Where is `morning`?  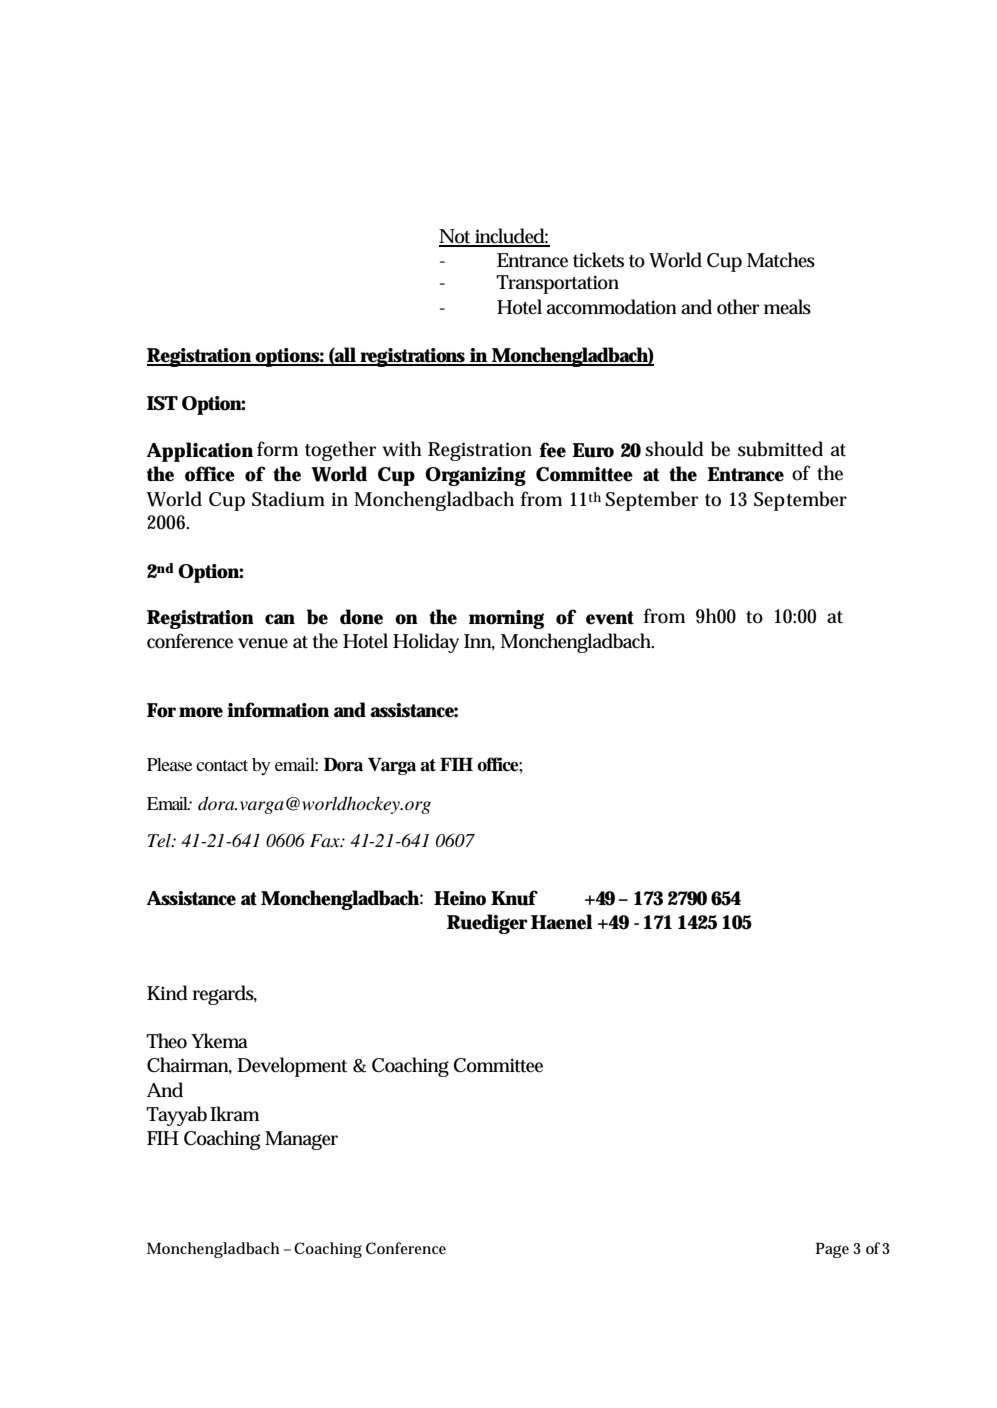
morning is located at coordinates (506, 619).
